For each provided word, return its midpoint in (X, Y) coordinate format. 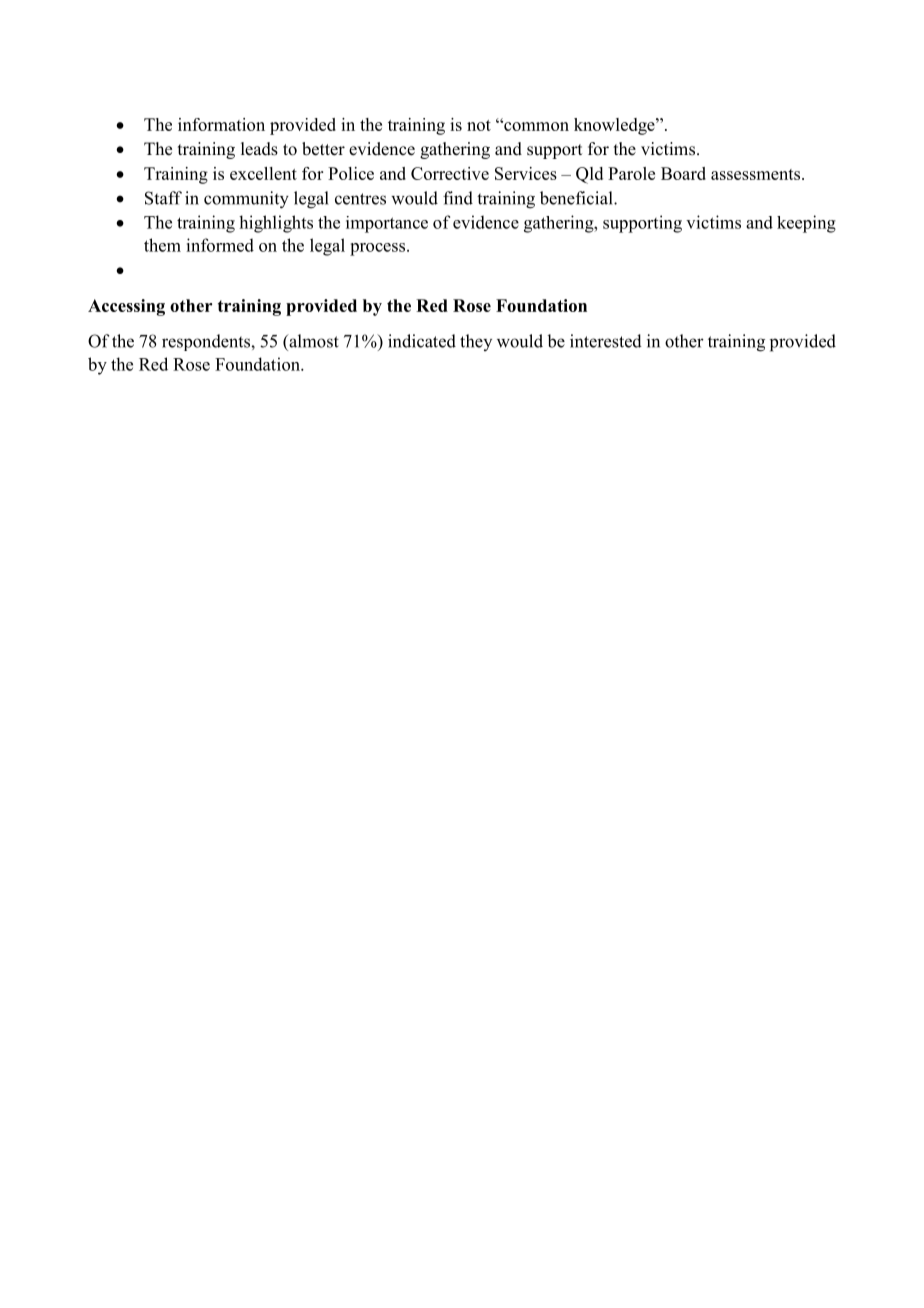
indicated (422, 341)
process (379, 249)
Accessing (126, 307)
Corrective (450, 173)
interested (606, 341)
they (476, 342)
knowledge (615, 126)
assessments (755, 174)
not (479, 125)
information (221, 124)
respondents (207, 342)
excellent (263, 173)
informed (220, 245)
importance (387, 224)
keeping (806, 224)
